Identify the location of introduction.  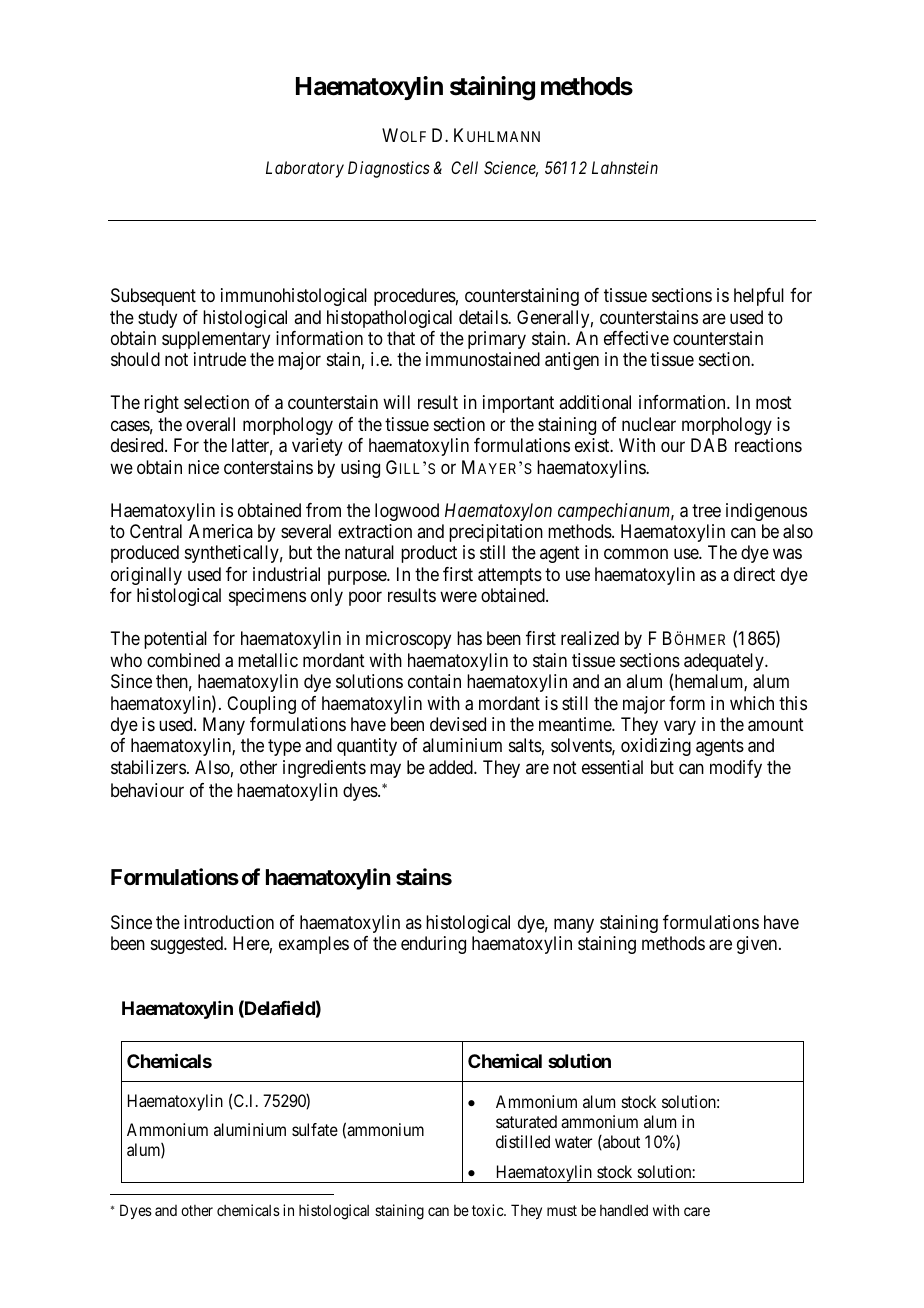
(229, 922).
